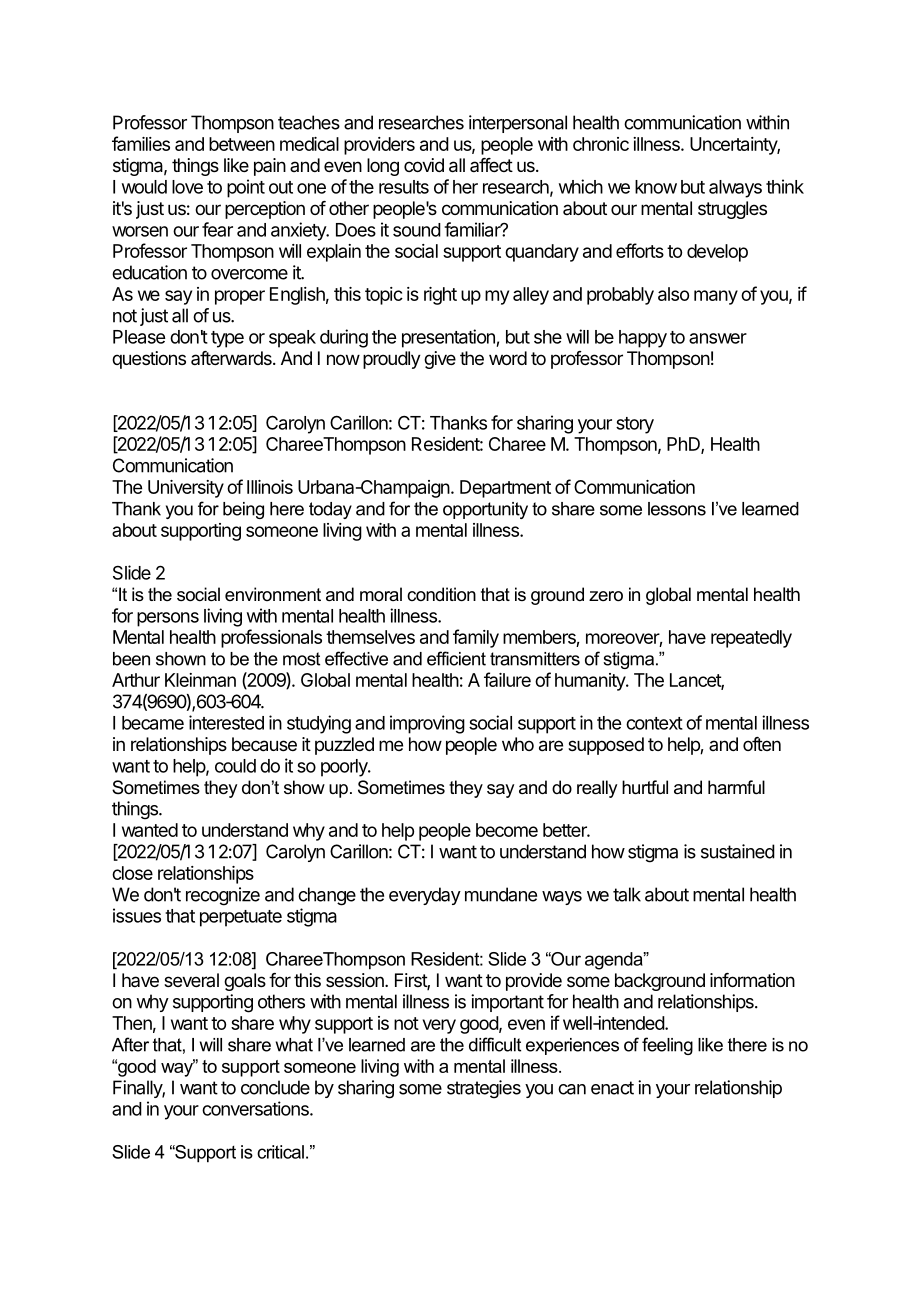  Describe the element at coordinates (484, 1089) in the page. I see `strategies` at that location.
